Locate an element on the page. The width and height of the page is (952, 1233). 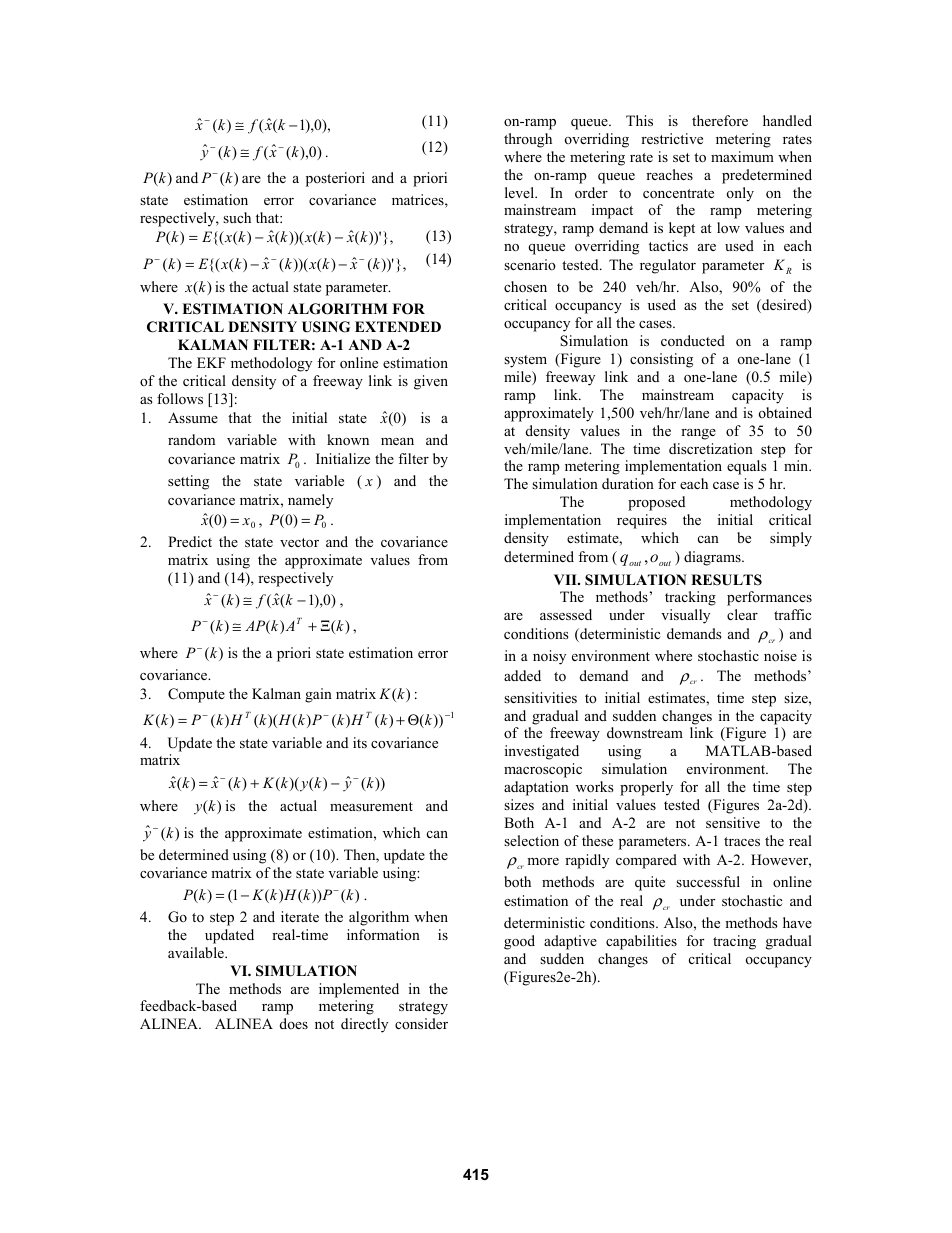
does is located at coordinates (294, 1023).
